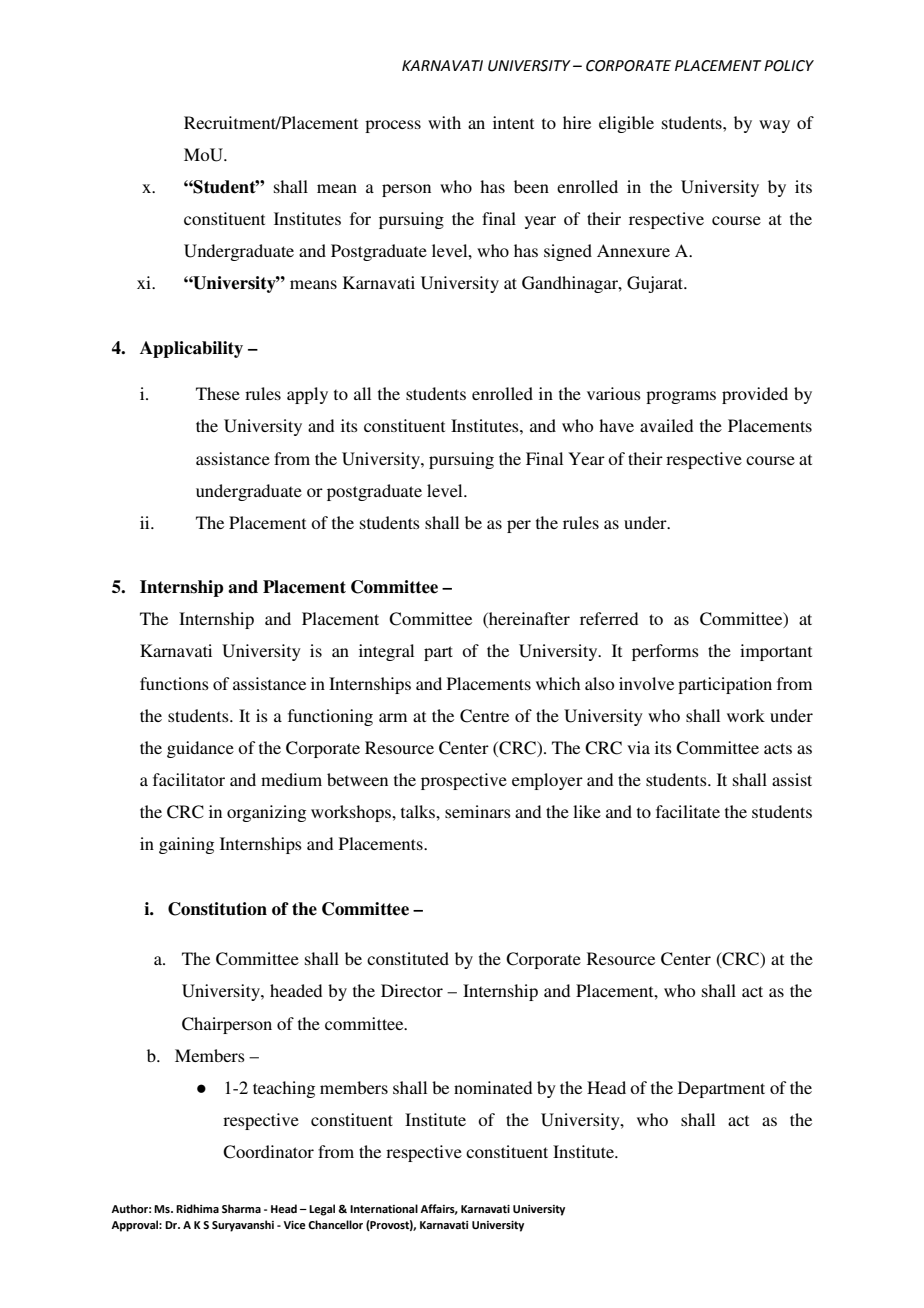 The image size is (924, 1308). Describe the element at coordinates (614, 393) in the screenshot. I see `various` at that location.
